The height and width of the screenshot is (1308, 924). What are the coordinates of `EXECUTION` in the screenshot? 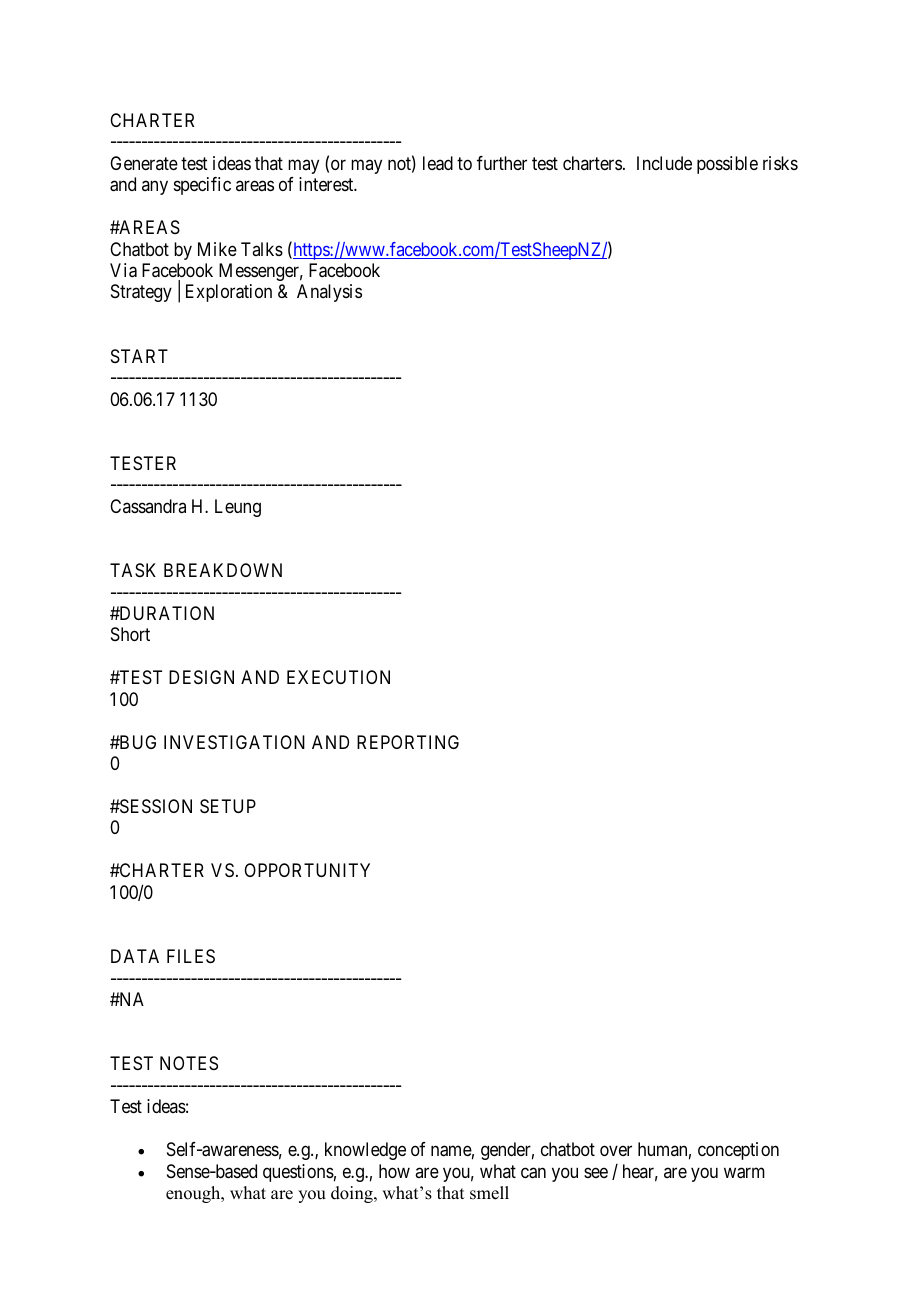 It's located at (338, 677).
